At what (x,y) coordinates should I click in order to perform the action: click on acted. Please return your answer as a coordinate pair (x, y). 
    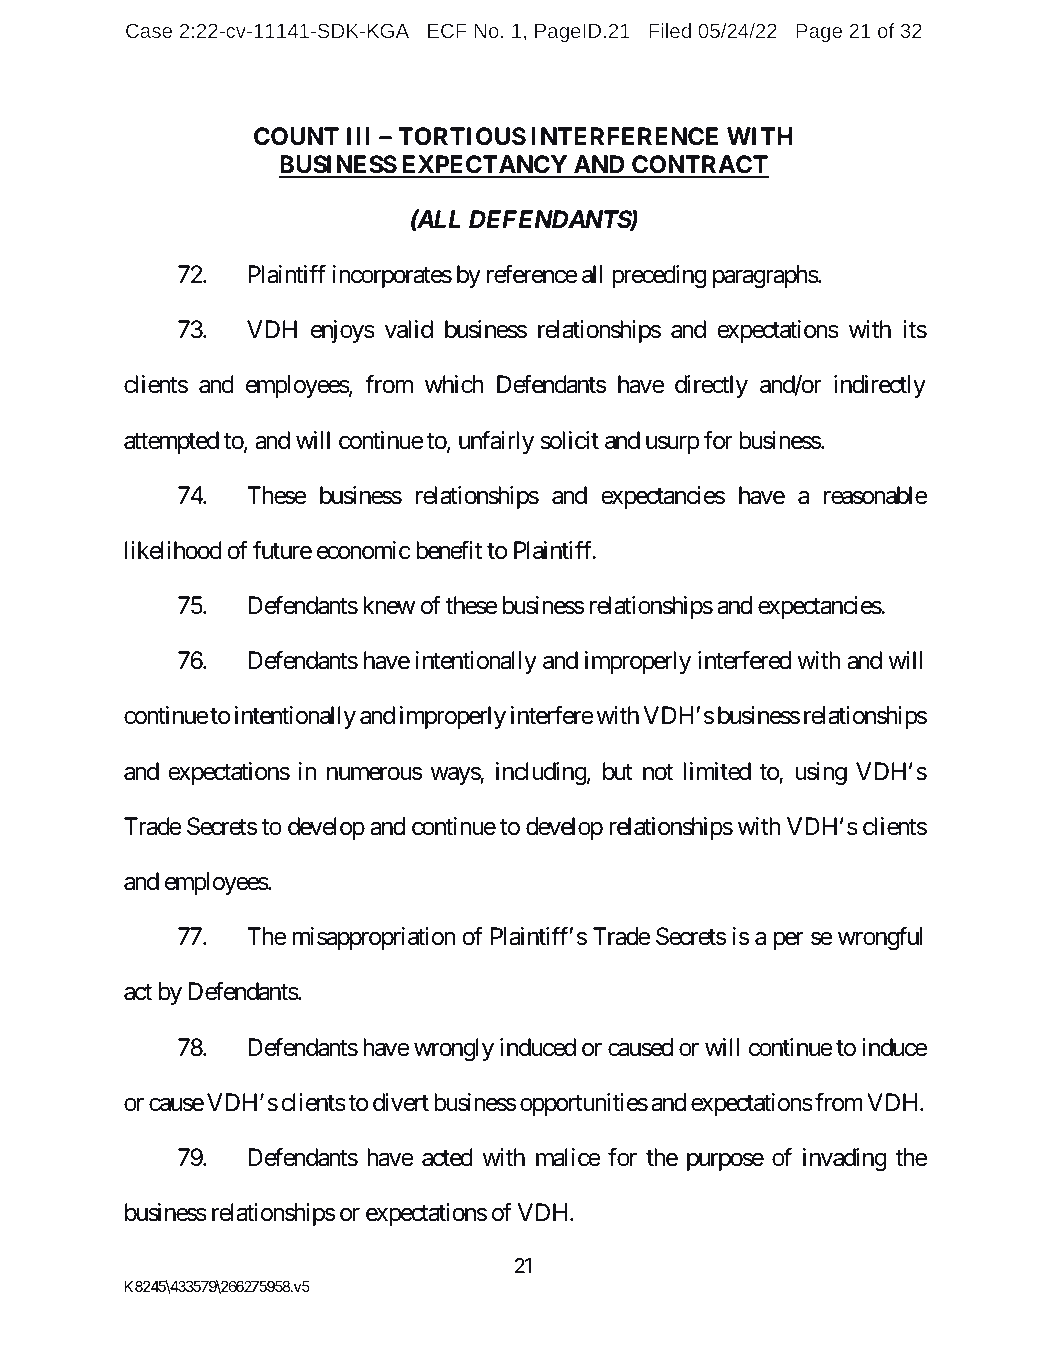
    Looking at the image, I should click on (447, 1157).
